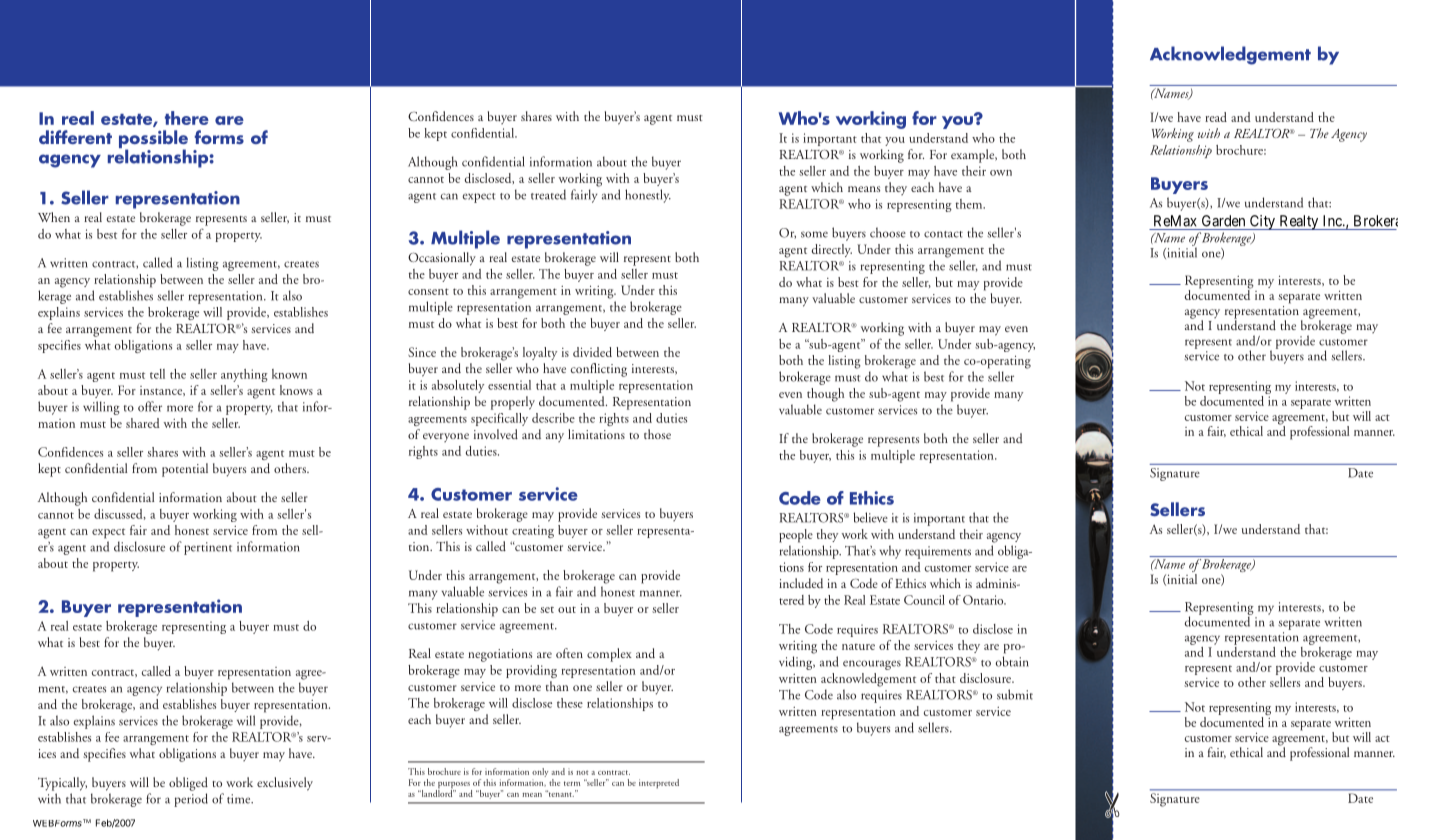 The width and height of the screenshot is (1434, 840). Describe the element at coordinates (548, 194) in the screenshot. I see `treated` at that location.
